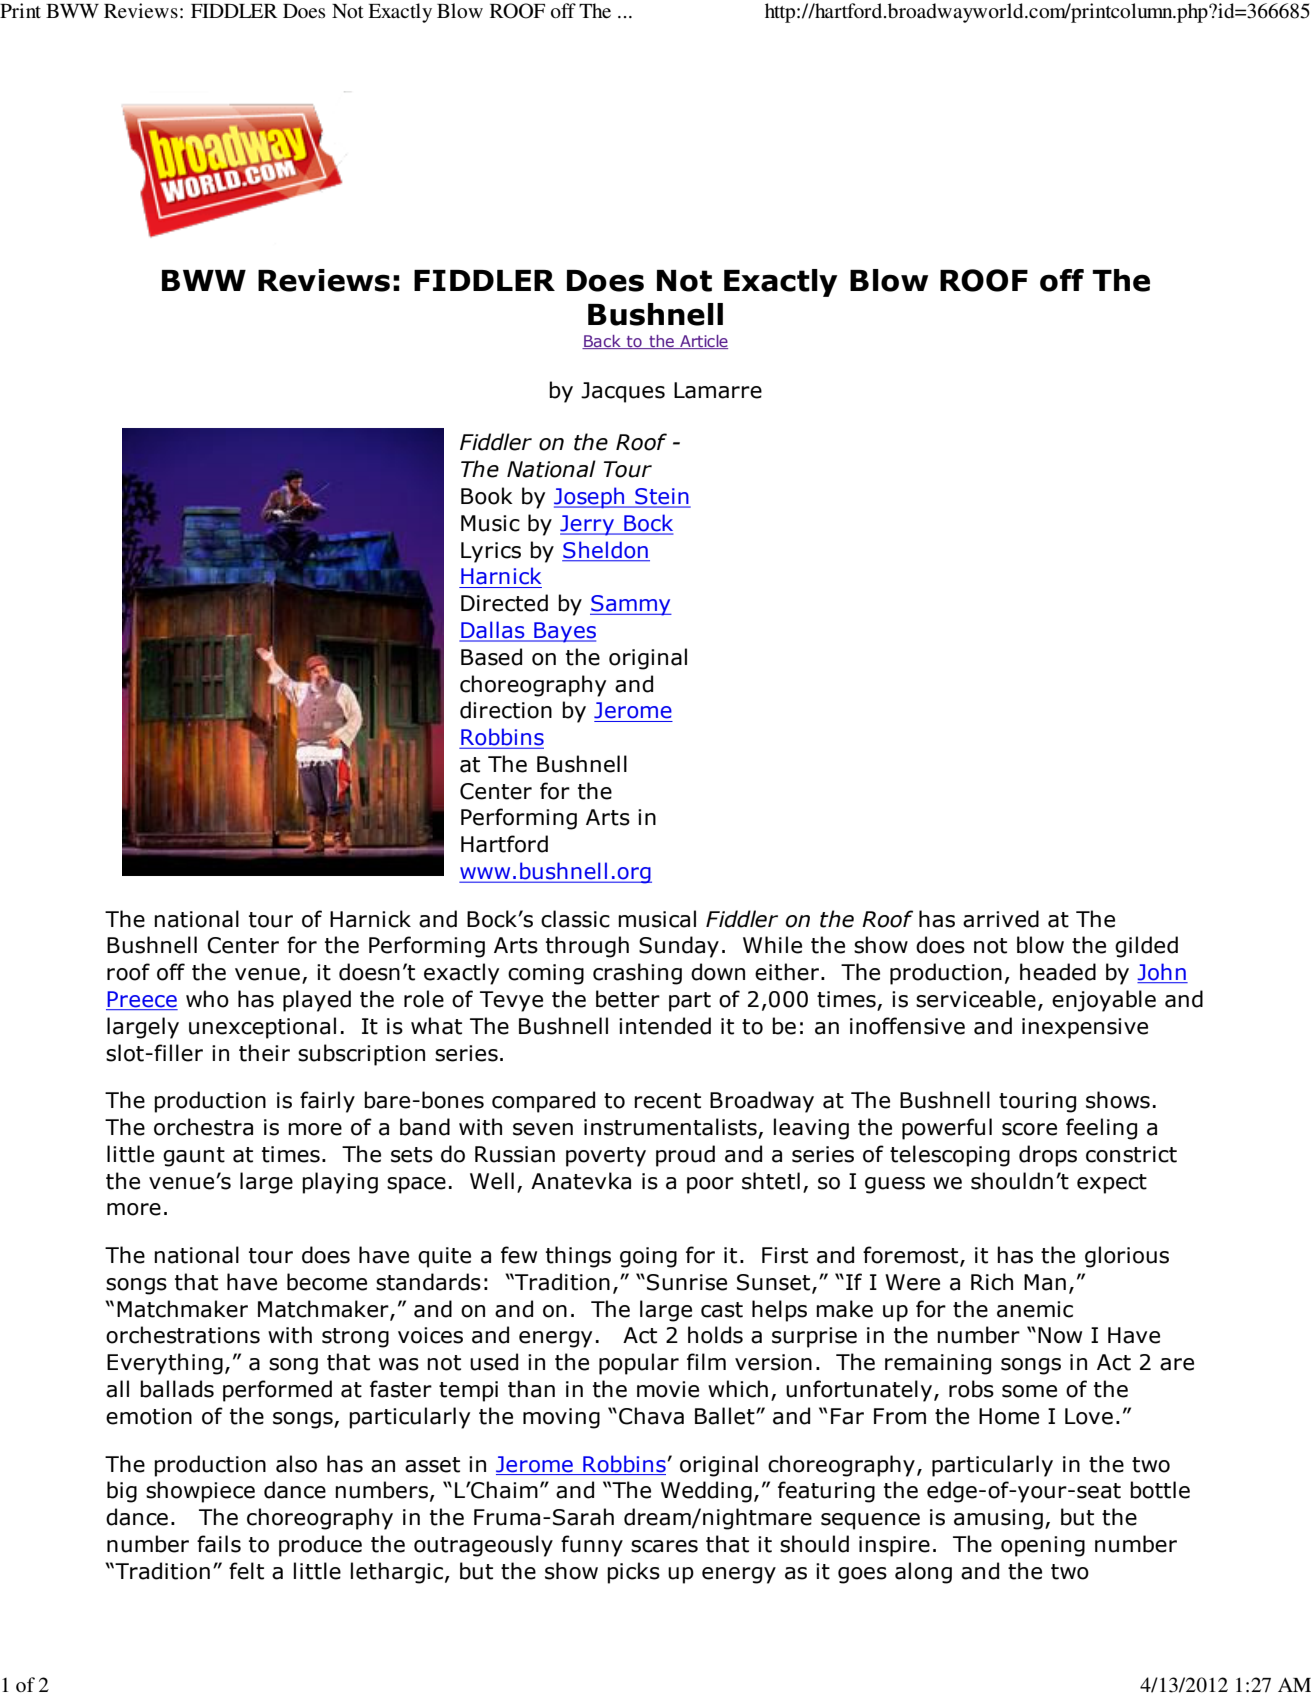 This image has width=1311, height=1697. Describe the element at coordinates (487, 496) in the image. I see `Book` at that location.
